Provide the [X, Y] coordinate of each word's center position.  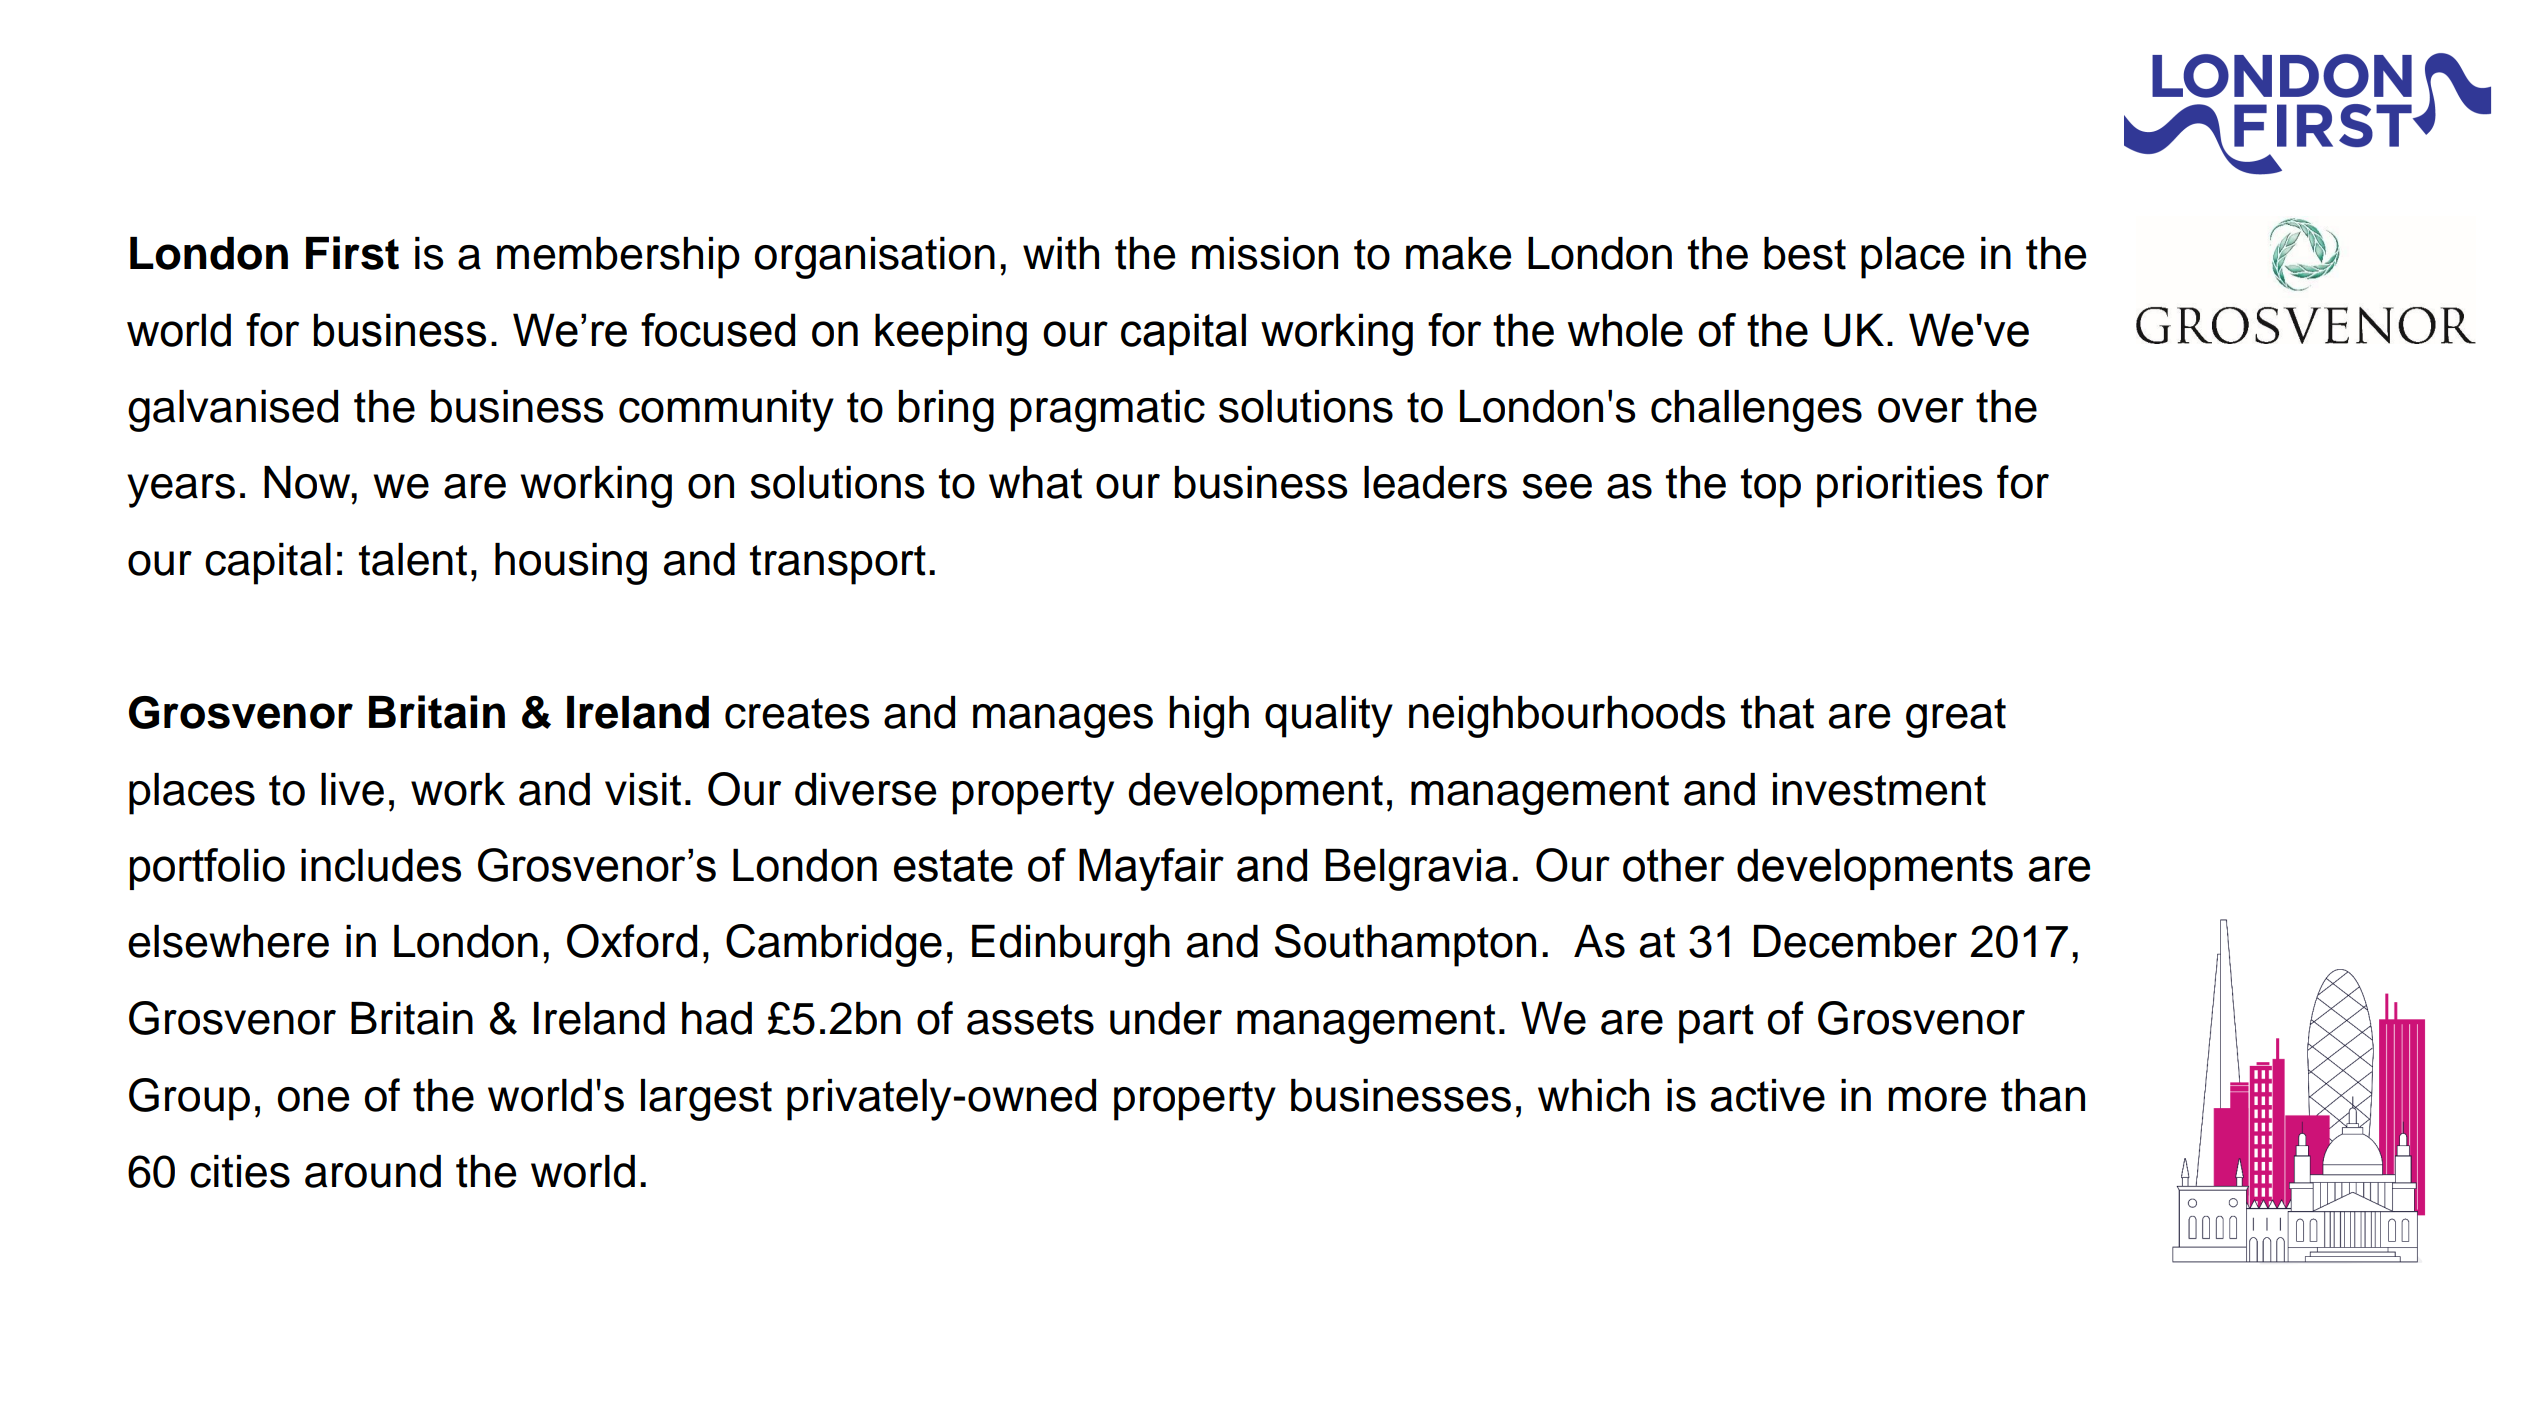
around [373, 1171]
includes [381, 865]
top [1771, 488]
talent [413, 559]
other [1673, 865]
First [352, 253]
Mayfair [1151, 869]
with [1061, 253]
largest [706, 1100]
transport [838, 565]
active [1768, 1095]
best [1805, 253]
